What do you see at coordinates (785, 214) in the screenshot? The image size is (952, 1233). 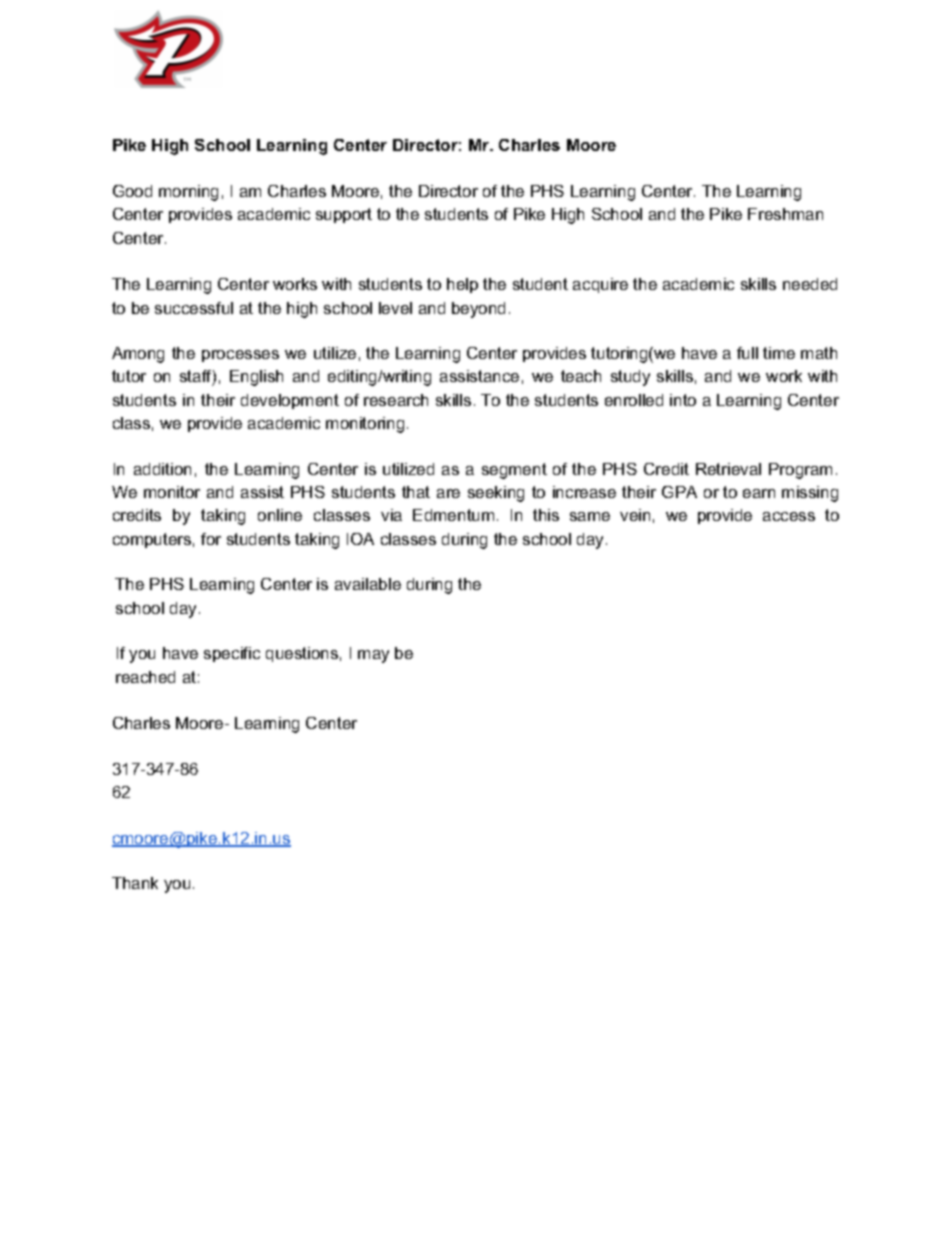 I see `Freshman` at bounding box center [785, 214].
